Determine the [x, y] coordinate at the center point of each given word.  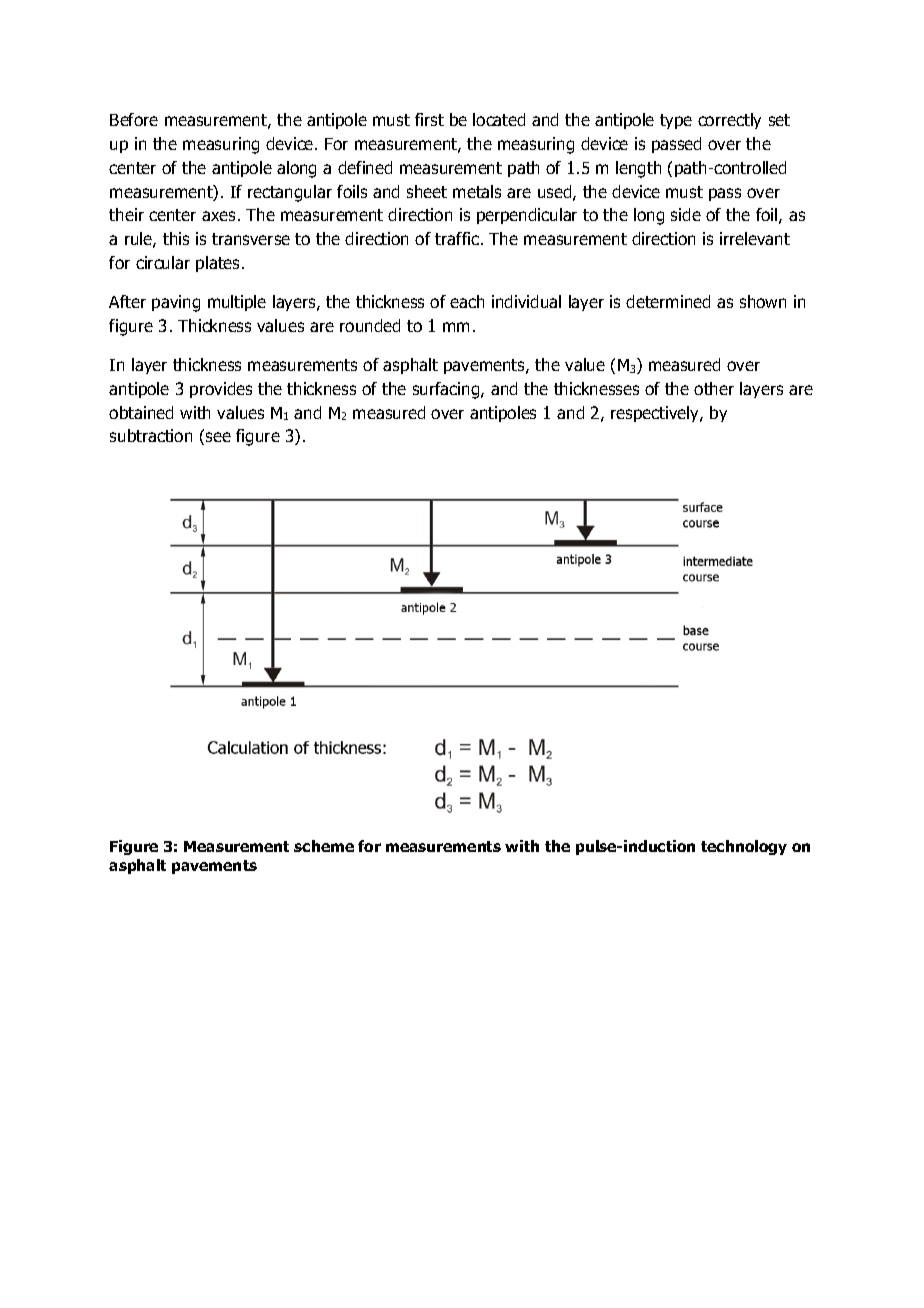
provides [221, 390]
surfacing [447, 390]
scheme [324, 846]
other [714, 388]
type [676, 121]
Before [134, 119]
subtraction [151, 435]
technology [744, 847]
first [429, 119]
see [218, 437]
